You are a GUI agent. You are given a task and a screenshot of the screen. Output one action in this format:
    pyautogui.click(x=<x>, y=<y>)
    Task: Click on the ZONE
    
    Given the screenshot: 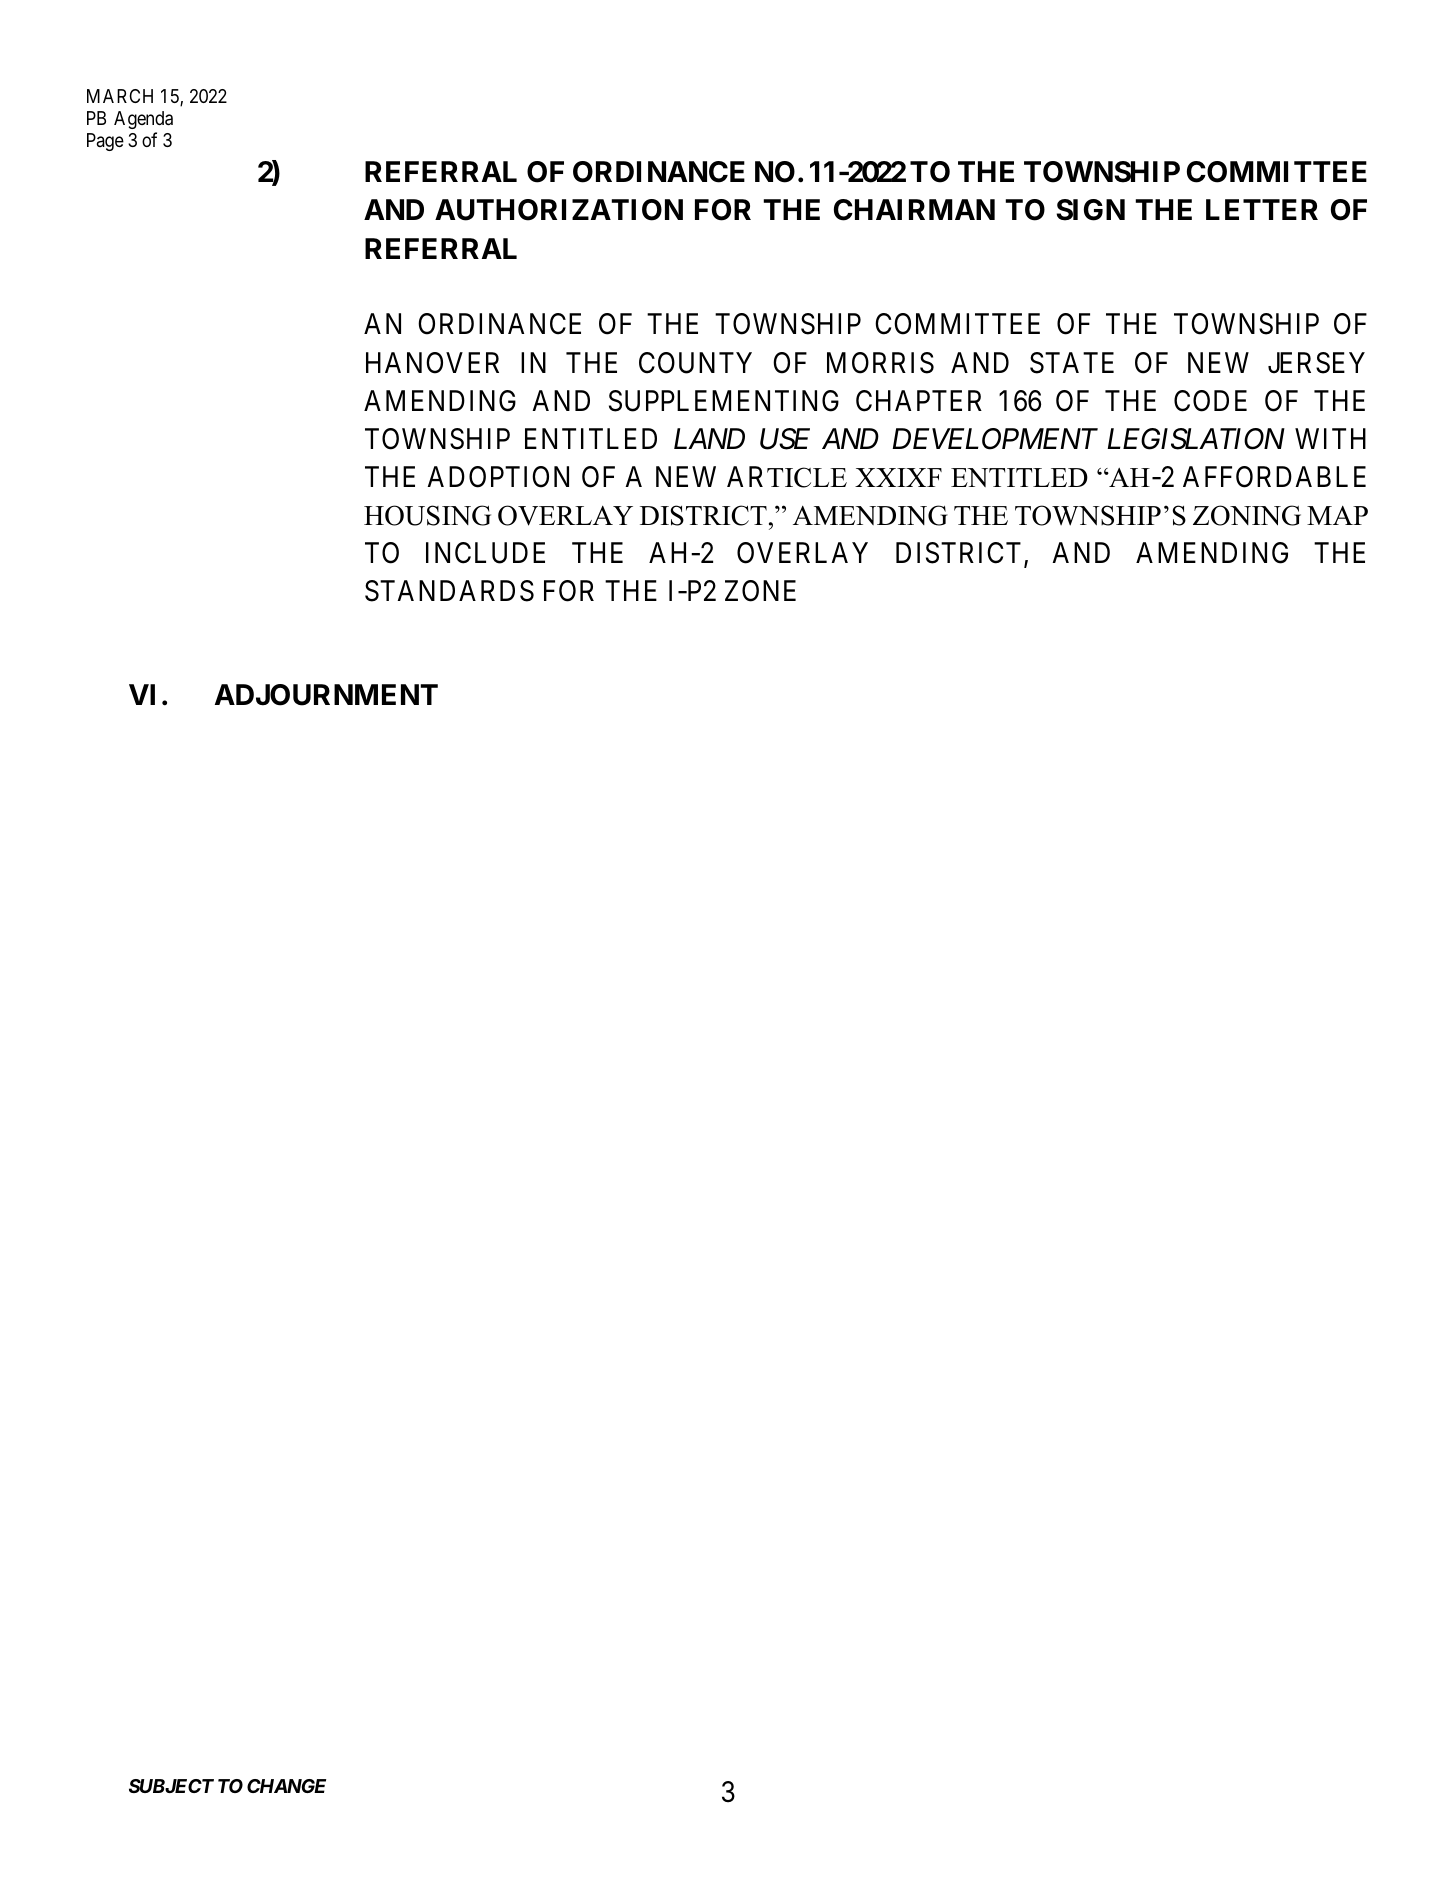 What is the action you would take?
    pyautogui.click(x=760, y=591)
